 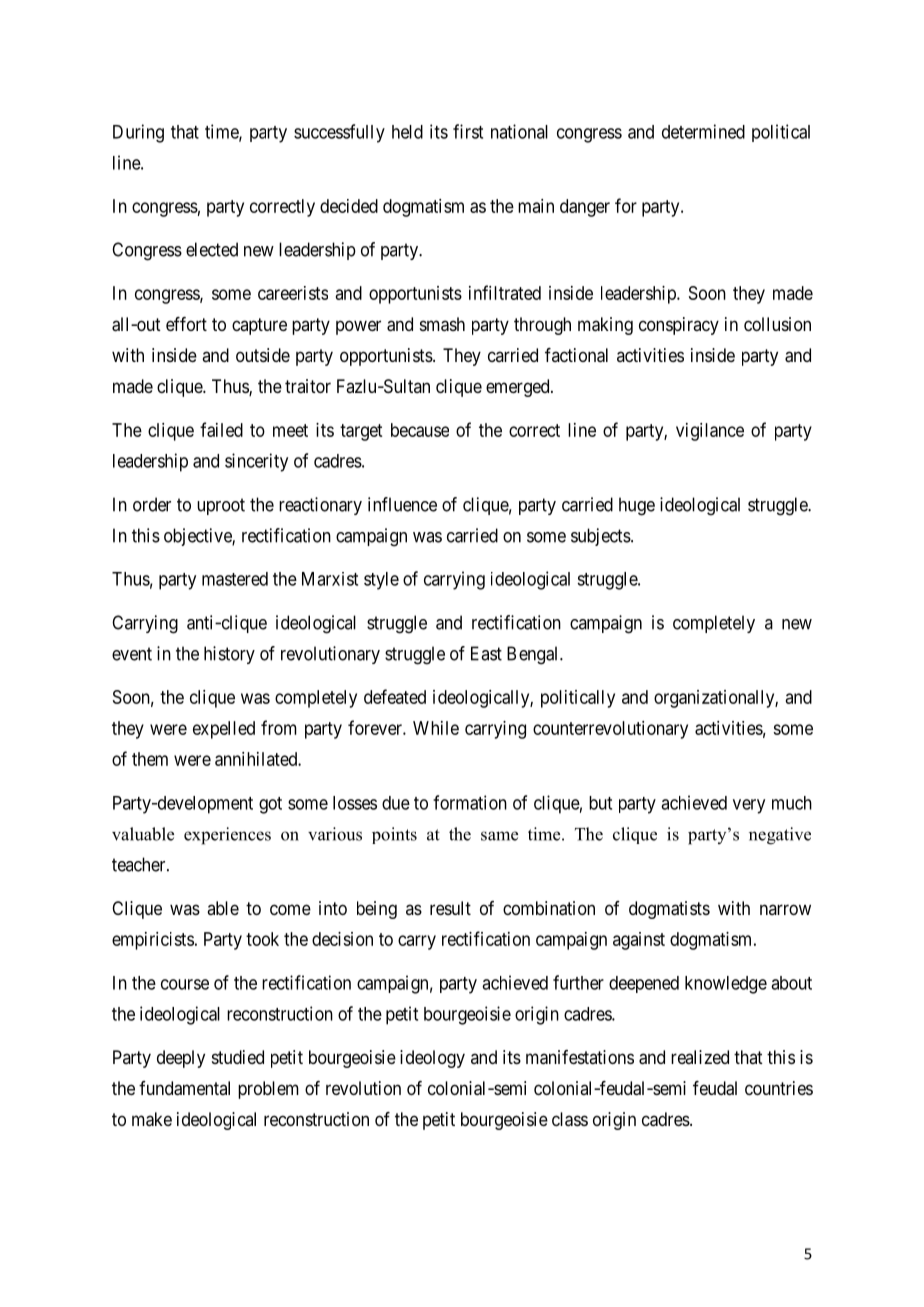 What do you see at coordinates (468, 131) in the page?
I see `first` at bounding box center [468, 131].
